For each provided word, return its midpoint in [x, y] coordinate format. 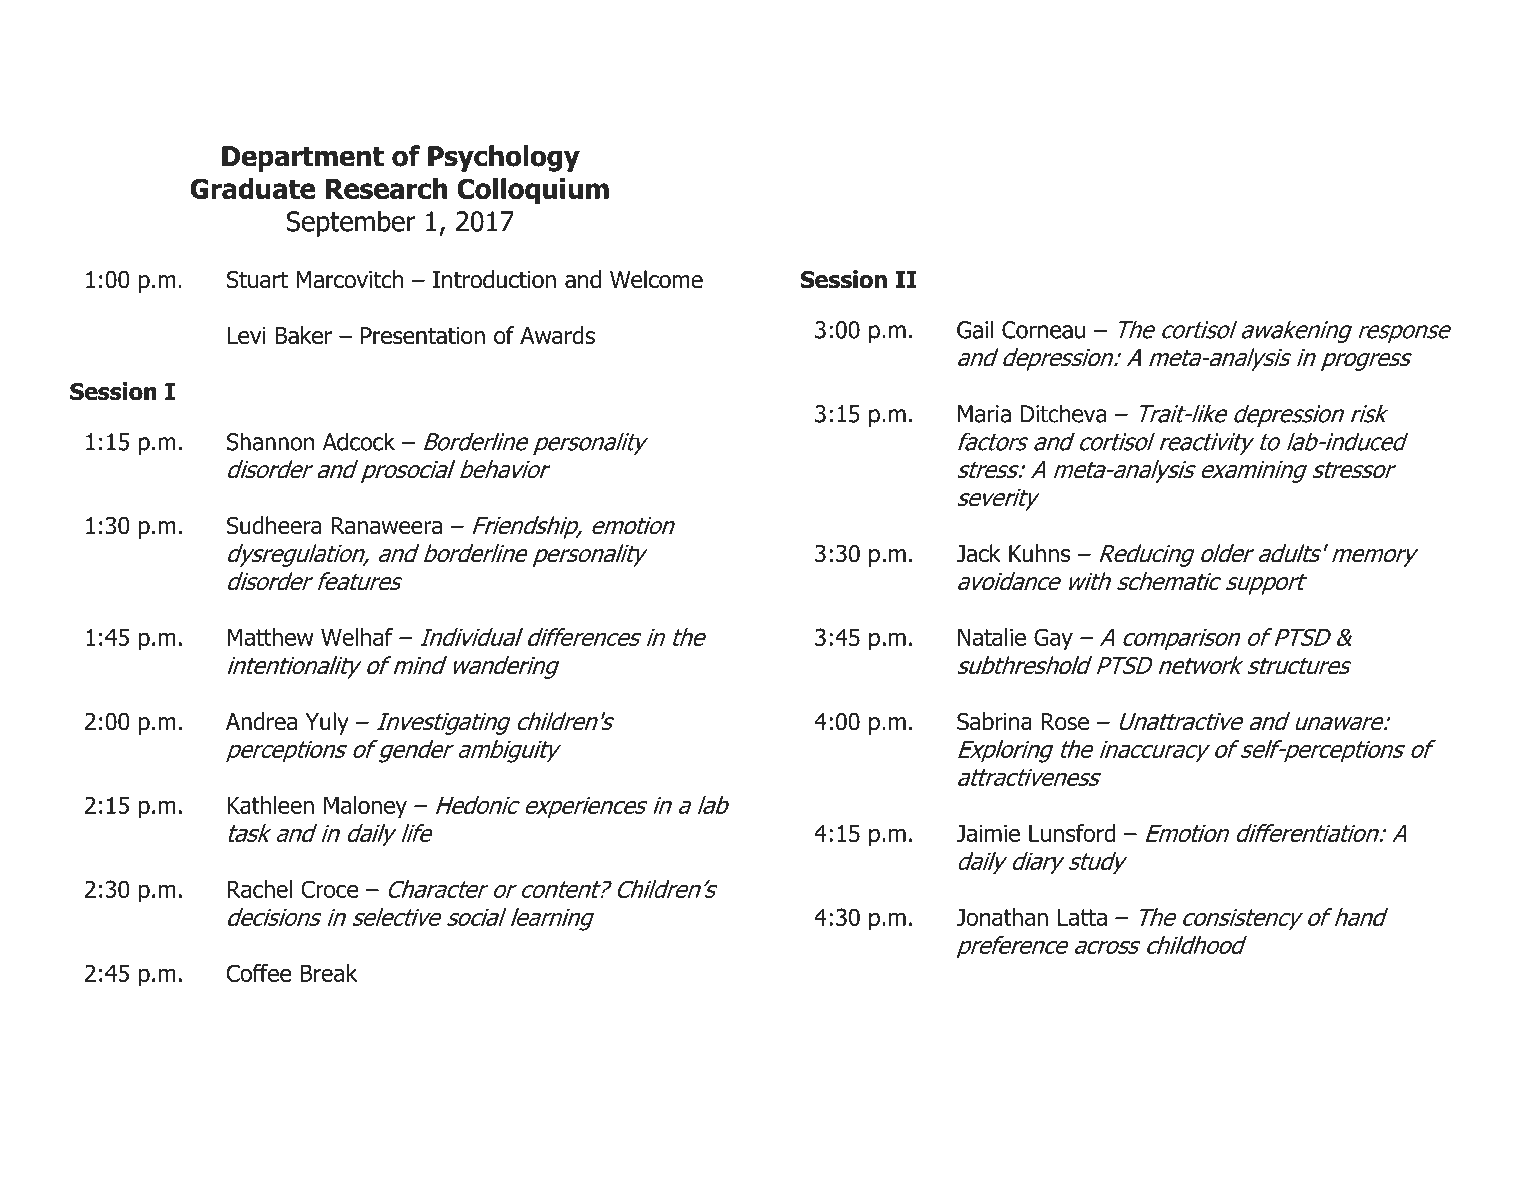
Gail [975, 329]
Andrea [261, 721]
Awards [557, 335]
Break [328, 973]
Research [386, 188]
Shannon [270, 441]
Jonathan [1002, 917]
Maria [984, 414]
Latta [1082, 917]
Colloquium [533, 191]
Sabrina [994, 721]
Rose [1065, 722]
